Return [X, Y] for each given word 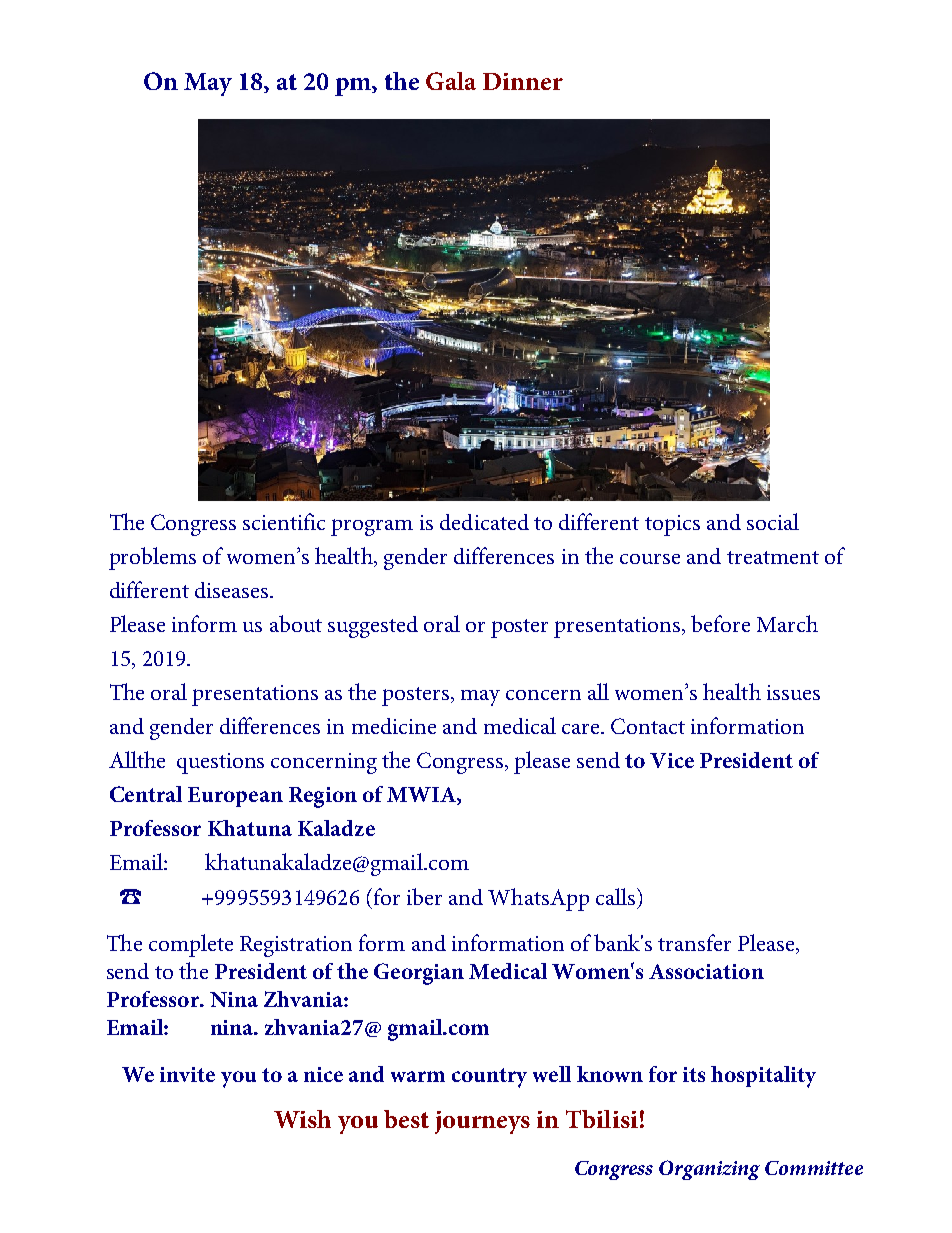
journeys [482, 1122]
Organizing [709, 1170]
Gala [451, 81]
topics [672, 525]
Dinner [523, 81]
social [773, 521]
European [235, 797]
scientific [284, 521]
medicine [394, 726]
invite [187, 1074]
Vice [672, 760]
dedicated [484, 522]
